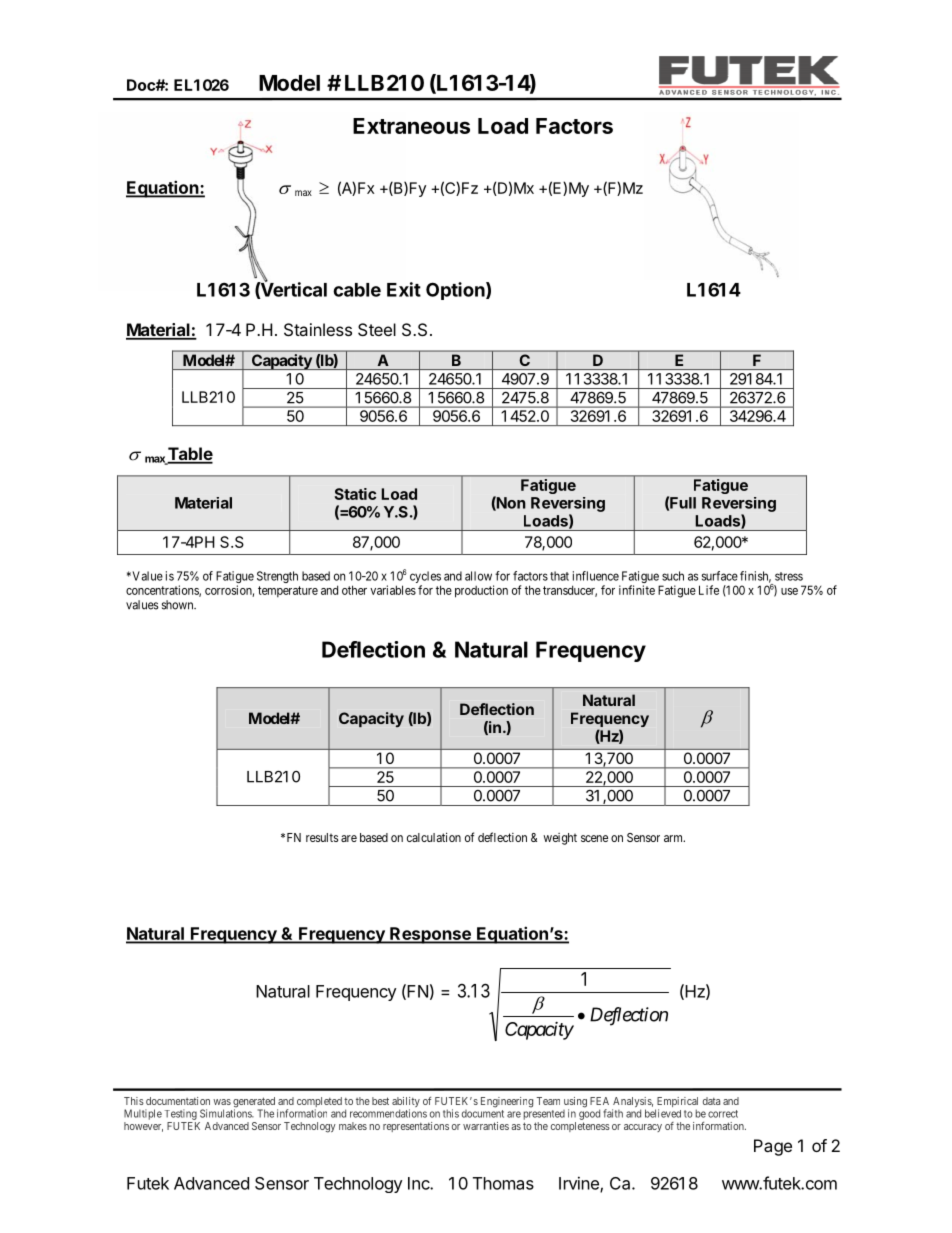 The width and height of the screenshot is (952, 1233). Describe the element at coordinates (322, 837) in the screenshot. I see `results` at that location.
